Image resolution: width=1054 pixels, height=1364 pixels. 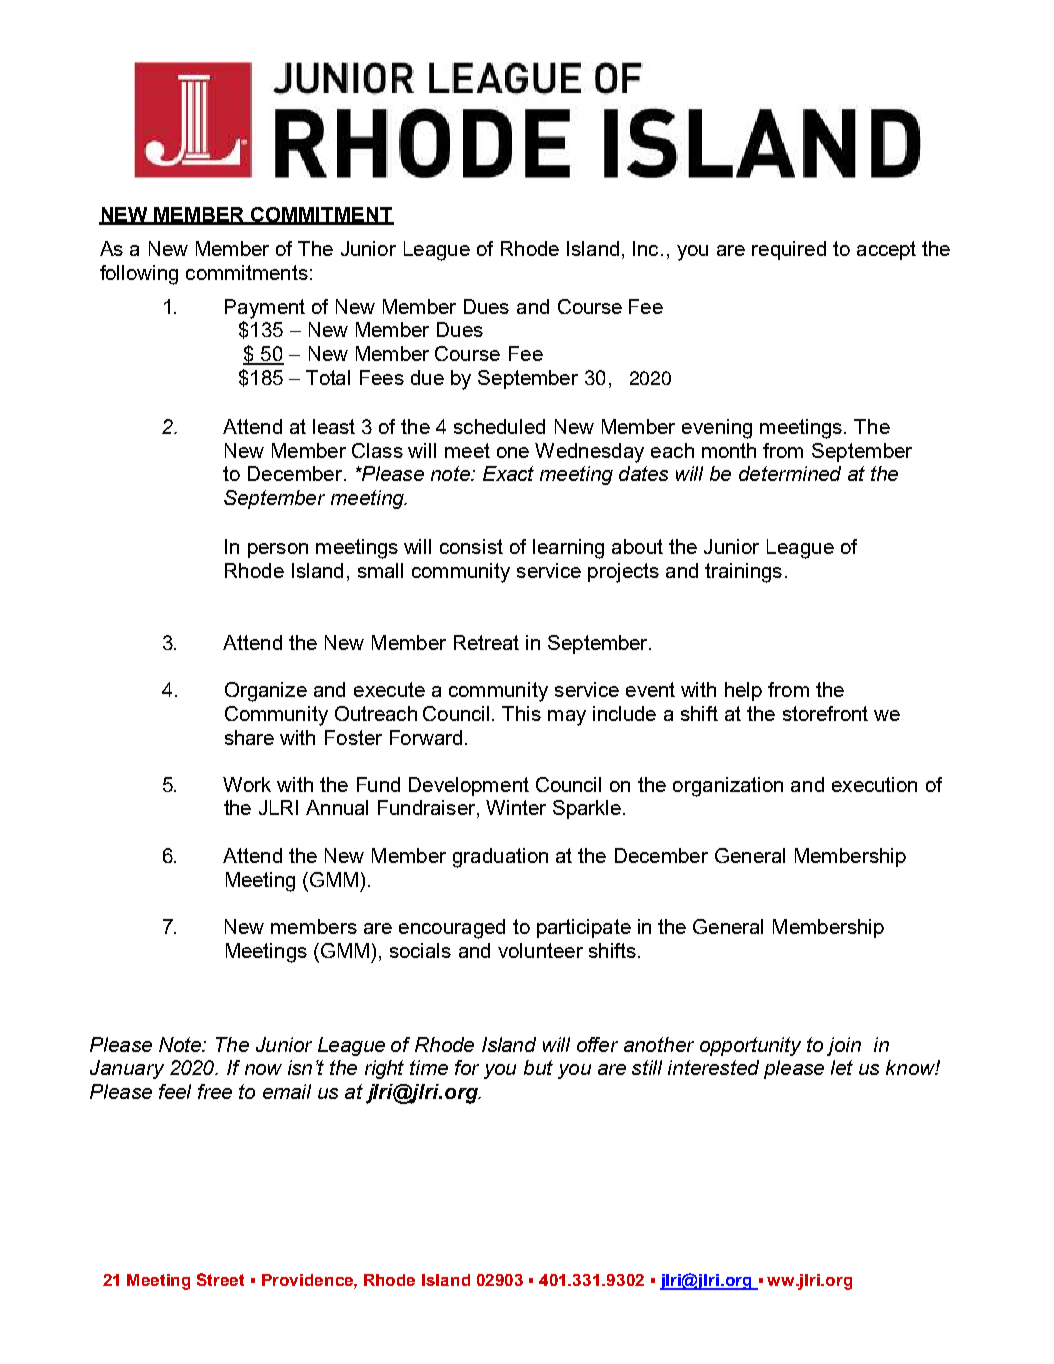 What do you see at coordinates (382, 377) in the document?
I see `Fees` at bounding box center [382, 377].
